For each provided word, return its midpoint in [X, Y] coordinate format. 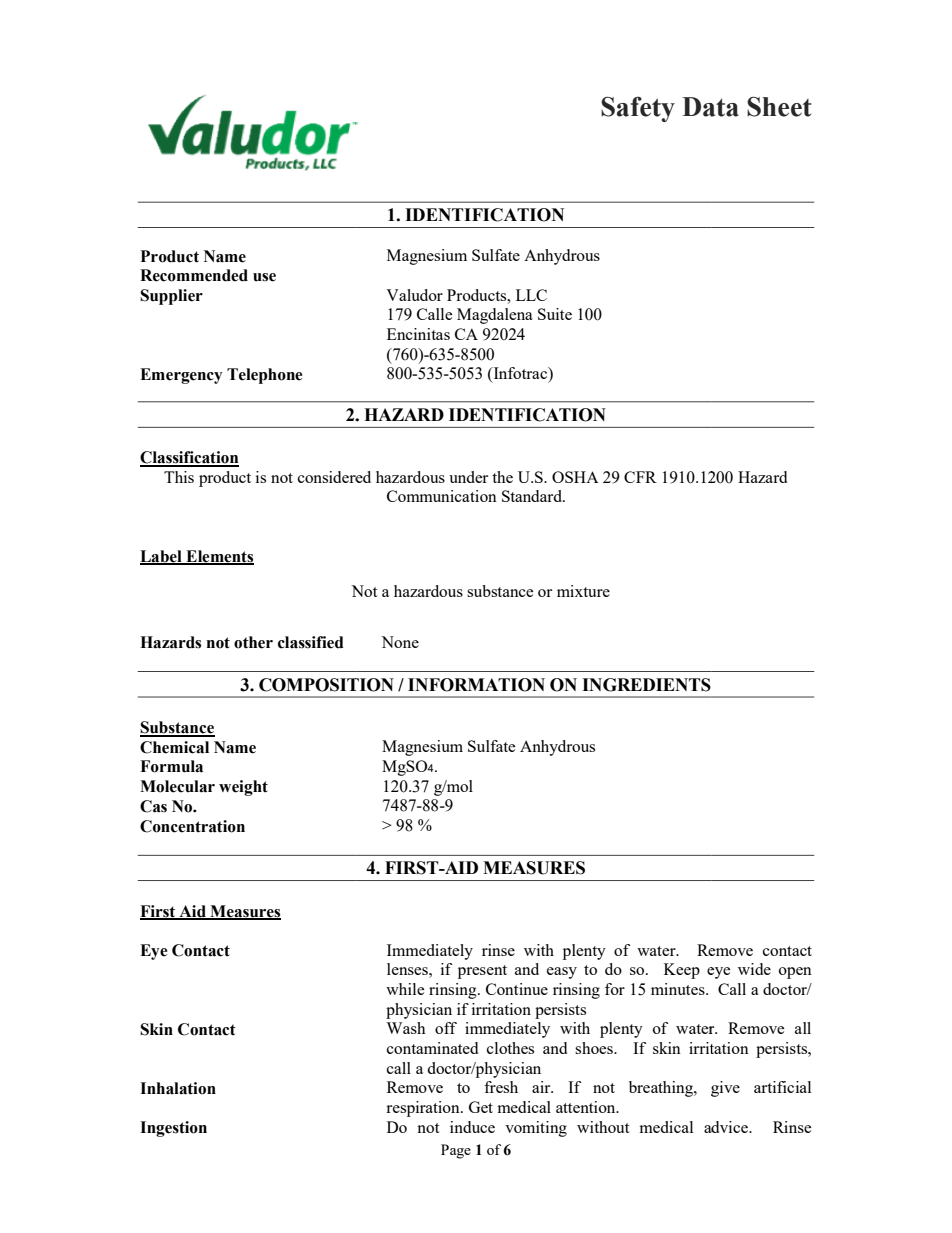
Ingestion [173, 1129]
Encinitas [418, 334]
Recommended [194, 275]
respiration [424, 1109]
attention [587, 1107]
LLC [531, 295]
